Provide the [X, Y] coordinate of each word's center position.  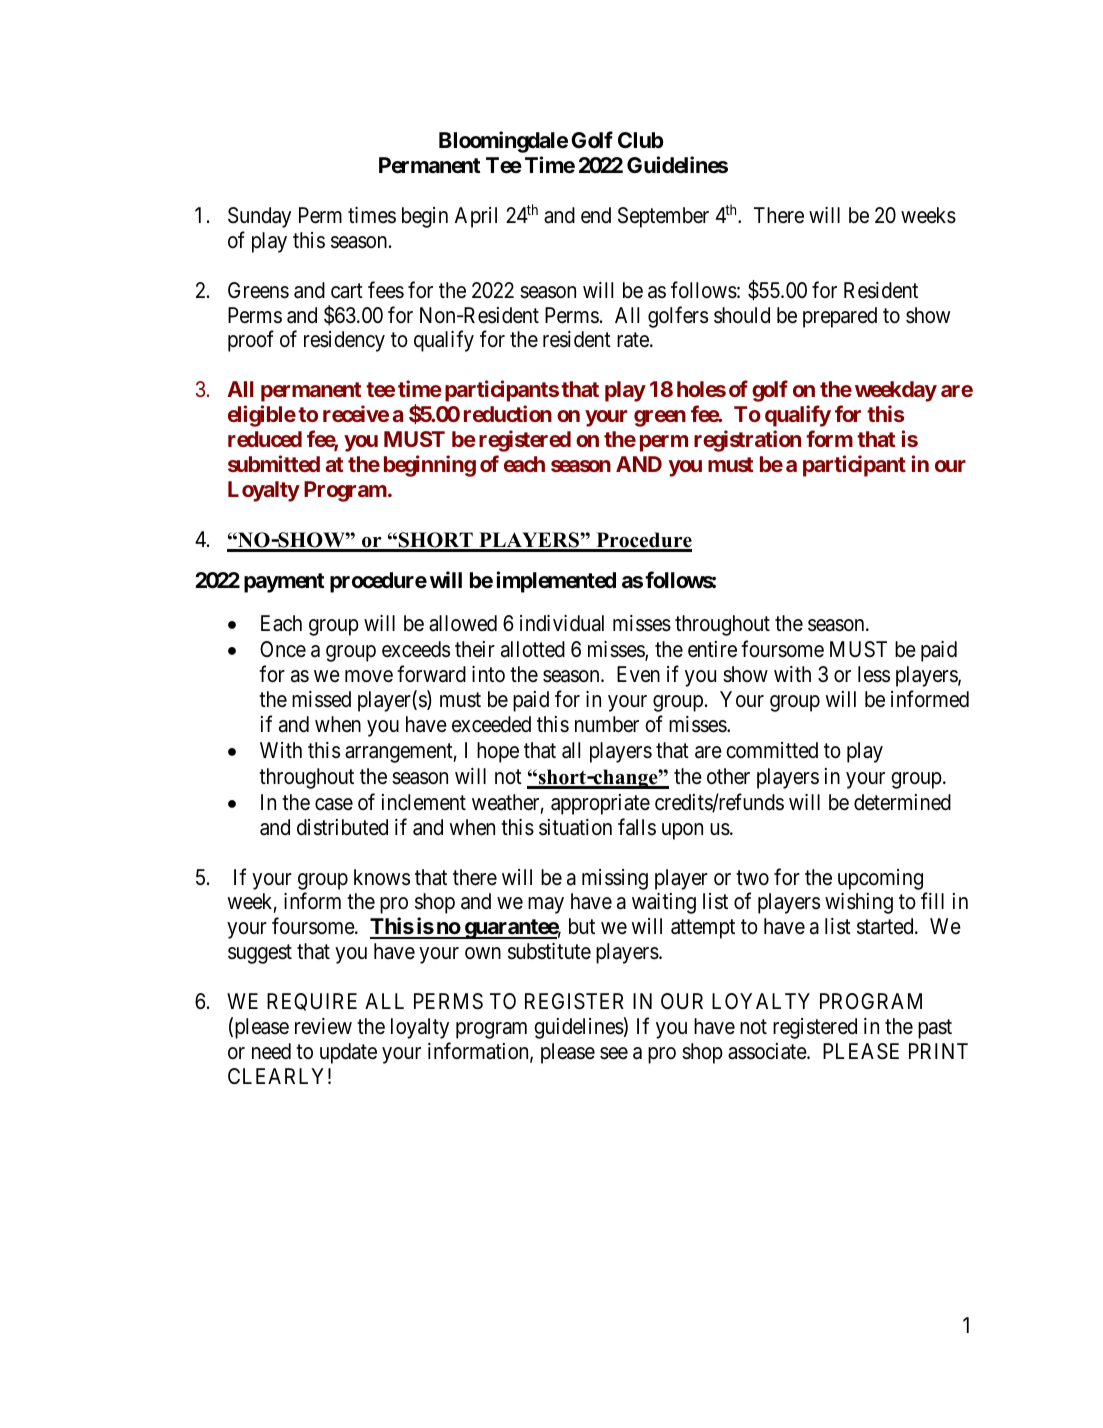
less [874, 674]
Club [641, 140]
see [614, 1053]
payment [284, 583]
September [663, 217]
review [323, 1026]
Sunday [259, 217]
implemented [556, 582]
